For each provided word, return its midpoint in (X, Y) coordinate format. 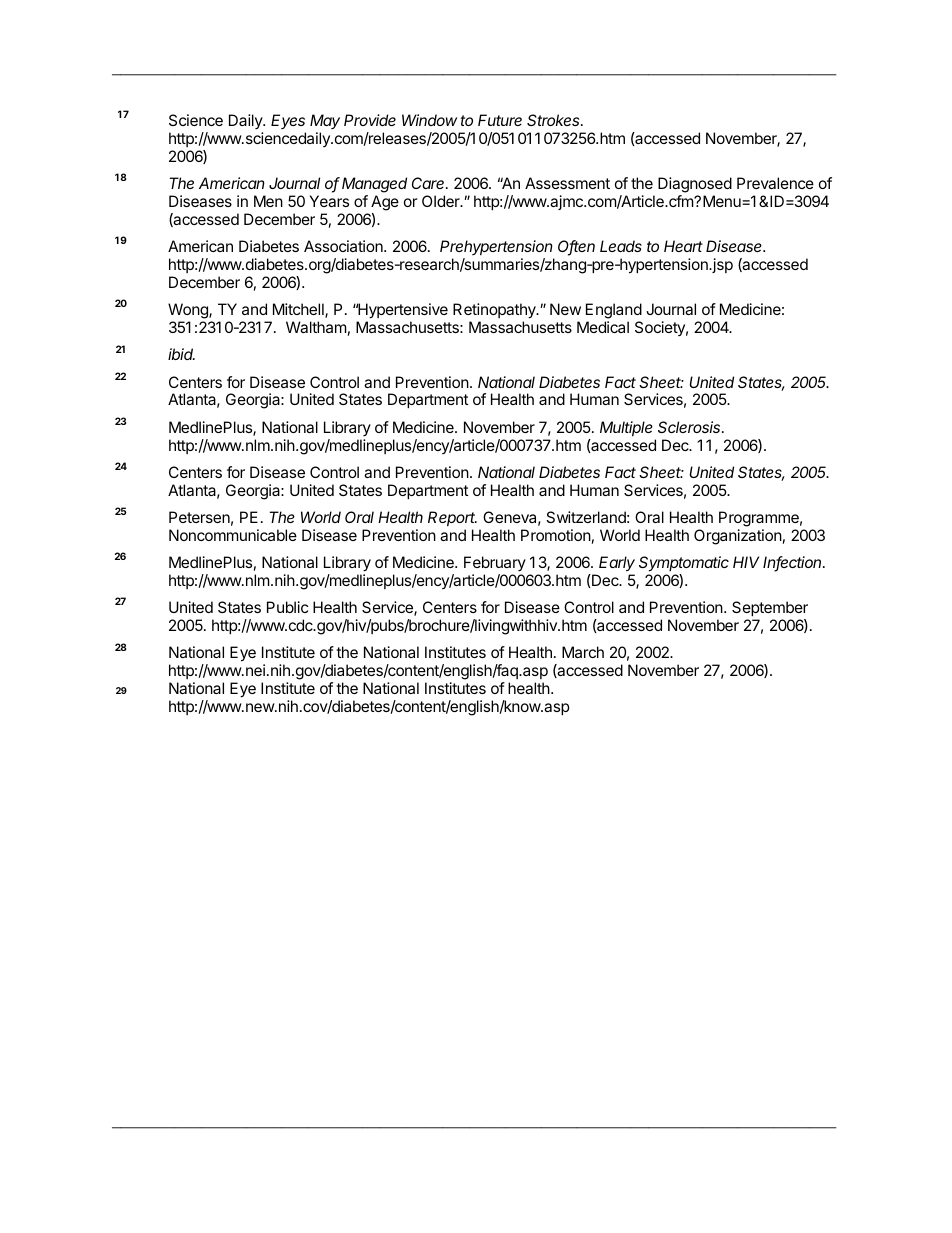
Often (576, 247)
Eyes (288, 121)
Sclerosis (690, 427)
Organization (738, 537)
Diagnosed (695, 185)
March (583, 652)
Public (287, 607)
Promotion (556, 535)
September (770, 608)
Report (452, 518)
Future (500, 120)
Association (344, 246)
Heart (683, 246)
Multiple (626, 428)
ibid (181, 354)
